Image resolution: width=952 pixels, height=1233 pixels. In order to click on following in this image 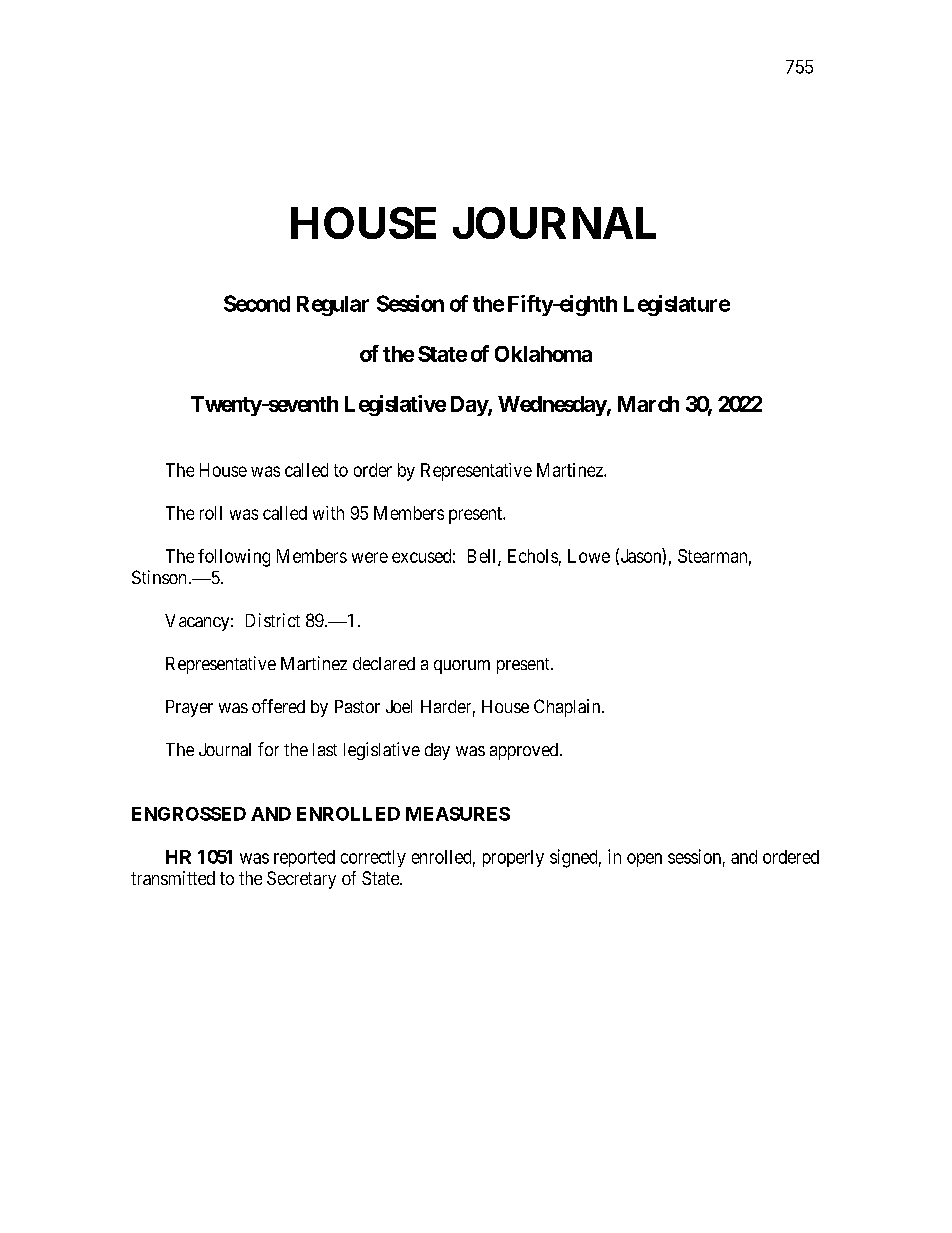, I will do `click(234, 558)`.
